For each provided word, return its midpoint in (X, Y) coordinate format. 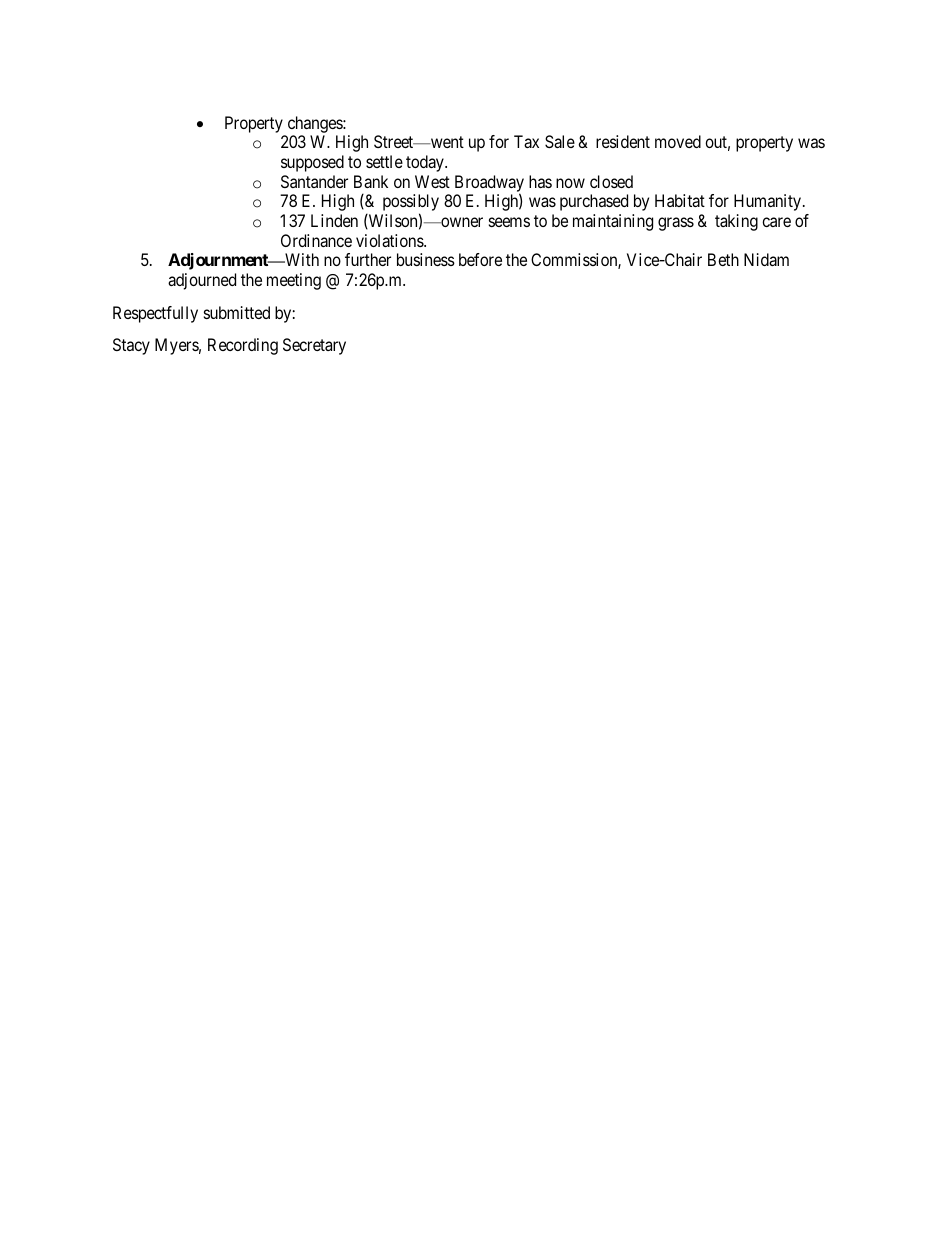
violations (390, 240)
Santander (314, 181)
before (480, 259)
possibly (411, 204)
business (426, 259)
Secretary (314, 346)
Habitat (680, 200)
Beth (723, 259)
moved (678, 141)
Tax (526, 141)
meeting (294, 281)
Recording (243, 346)
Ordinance (316, 240)
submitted (237, 312)
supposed (312, 163)
